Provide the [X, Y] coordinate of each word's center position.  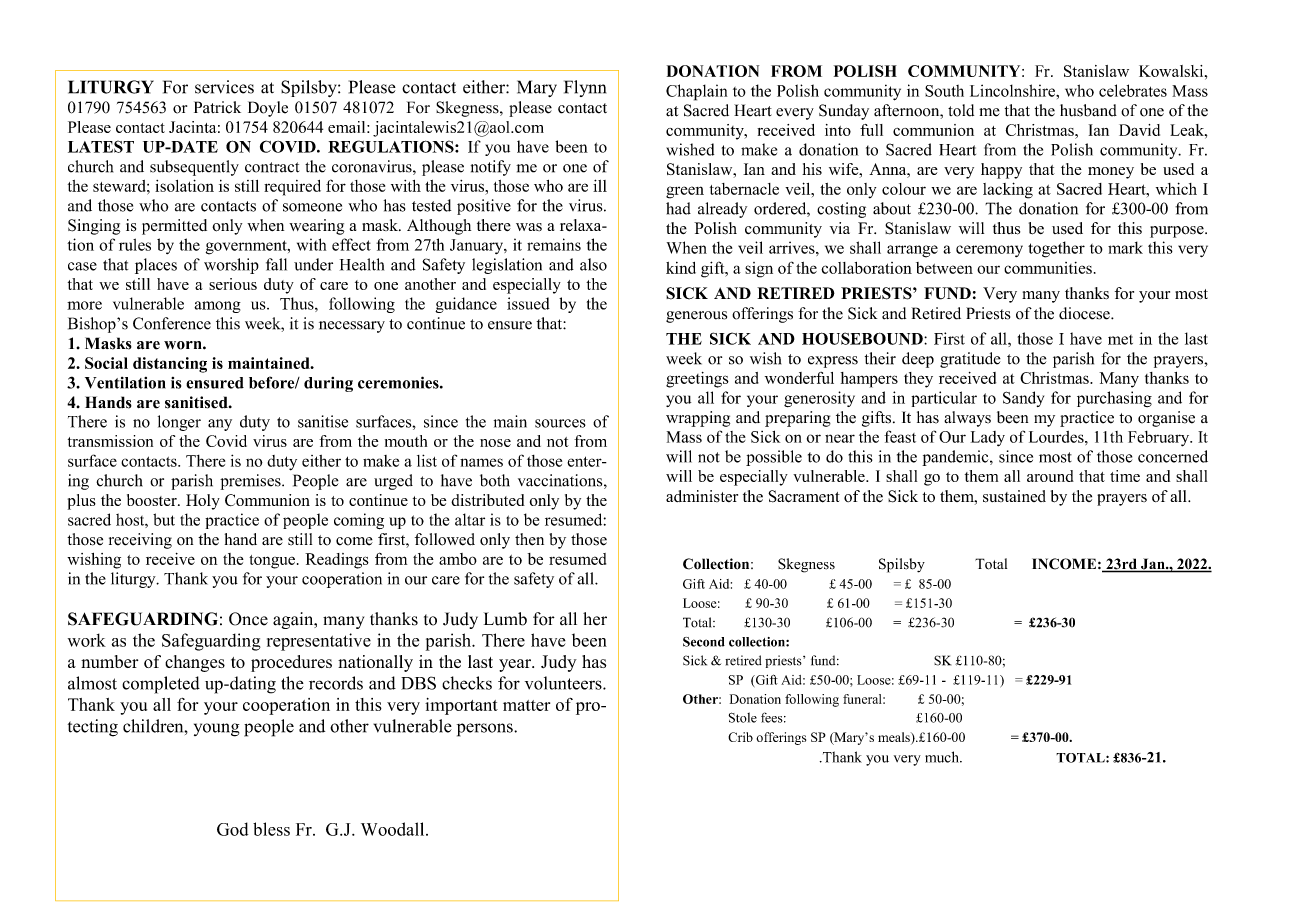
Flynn [585, 88]
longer [179, 423]
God [232, 829]
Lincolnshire [1013, 90]
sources [560, 423]
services [224, 87]
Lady [988, 439]
